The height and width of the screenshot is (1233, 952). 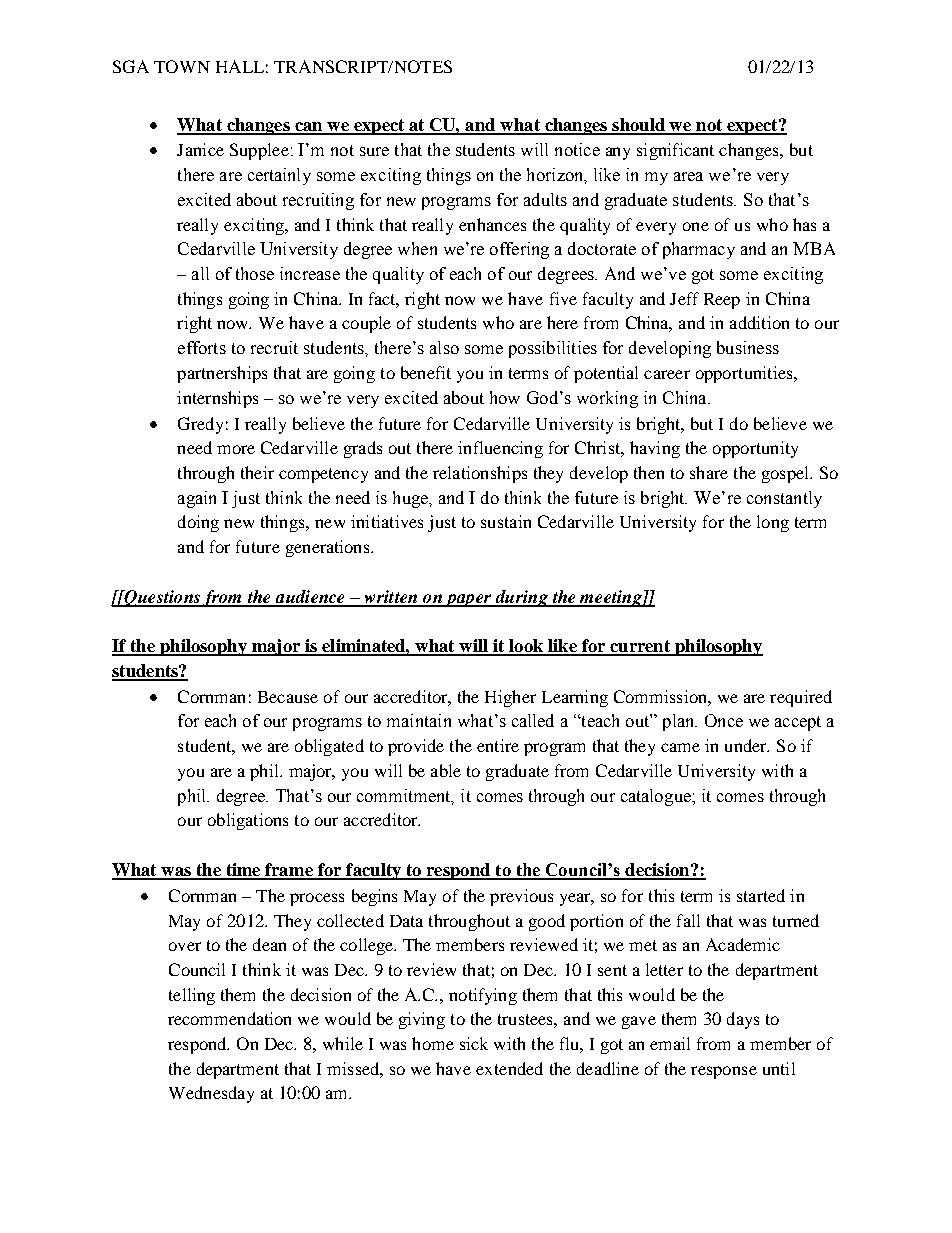 What do you see at coordinates (474, 1043) in the screenshot?
I see `sick` at bounding box center [474, 1043].
